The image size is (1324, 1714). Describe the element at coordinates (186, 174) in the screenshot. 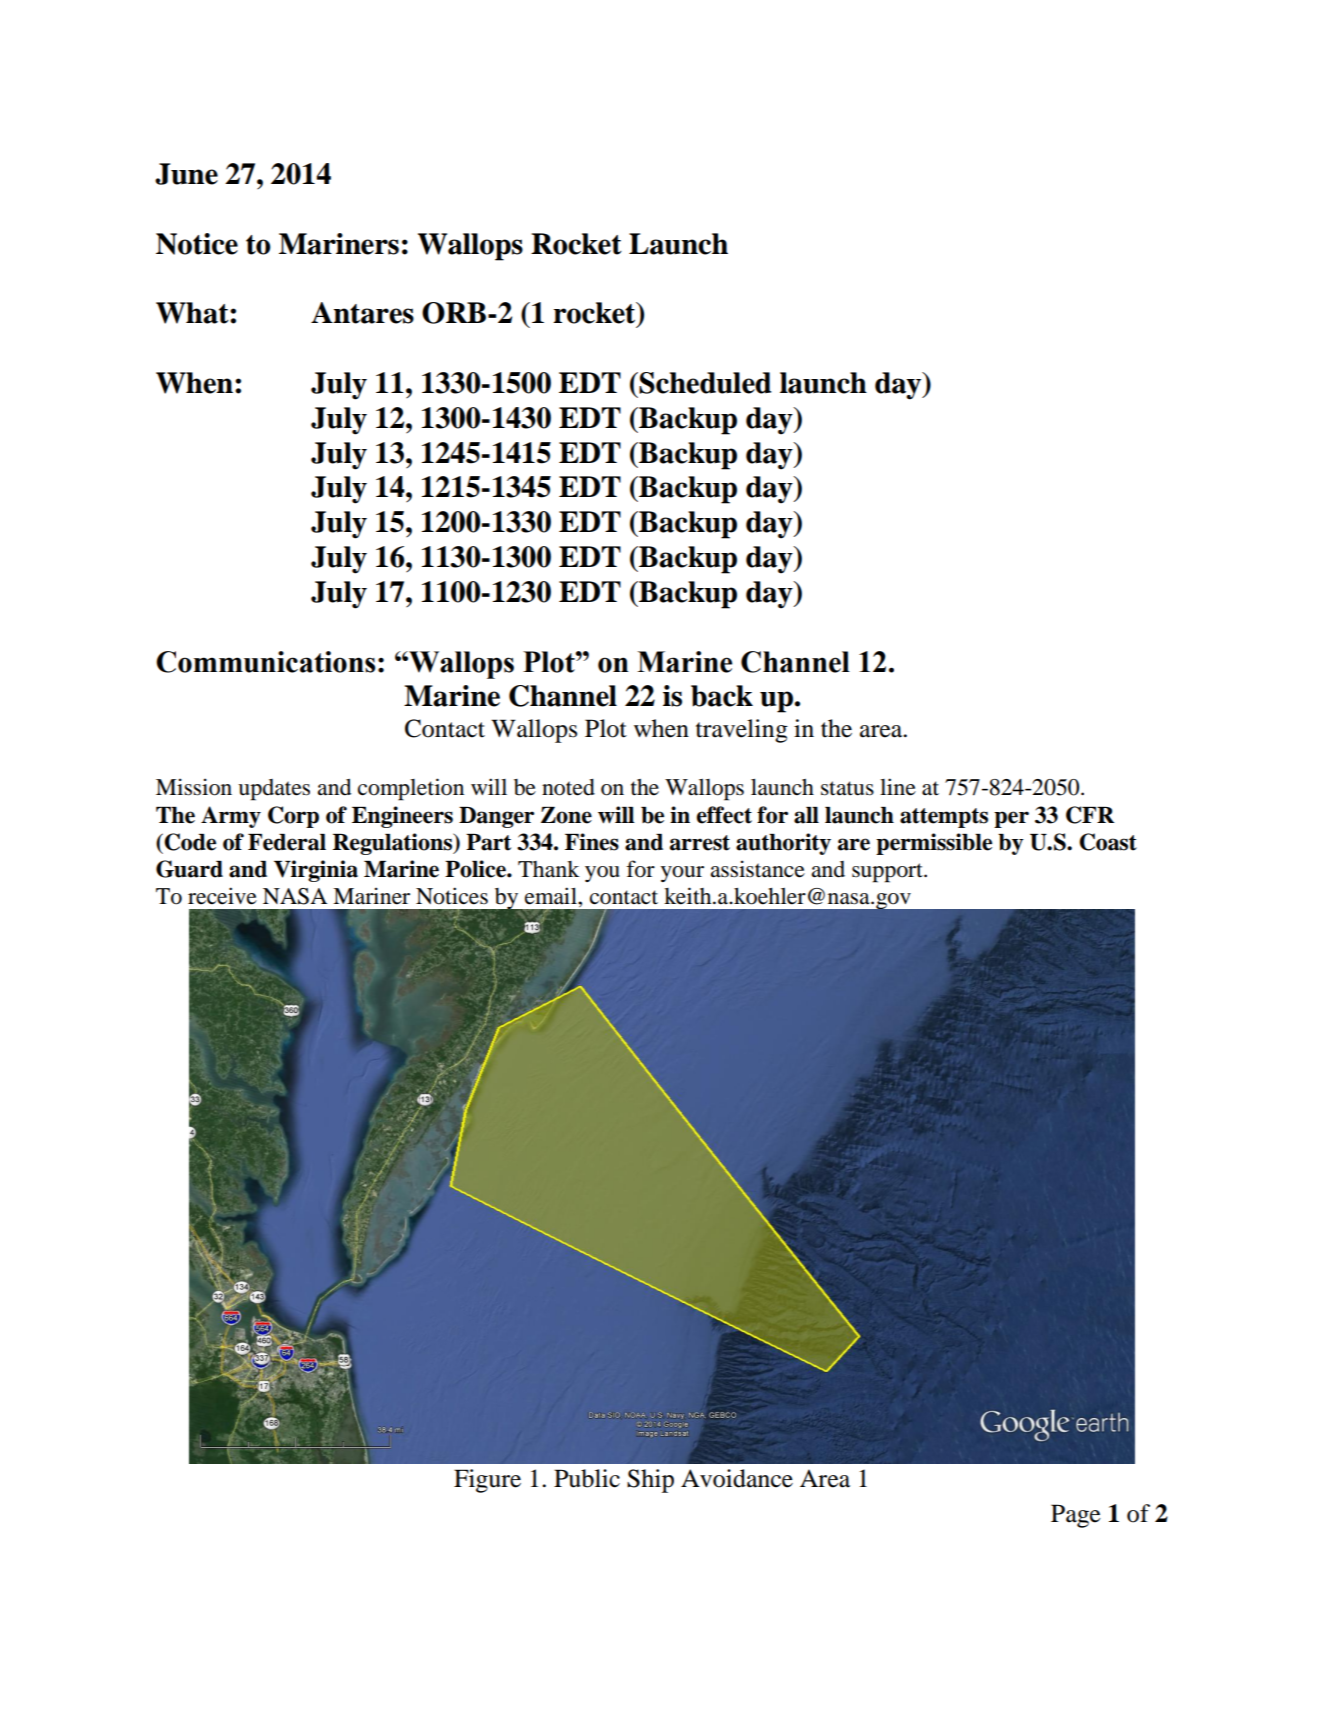

I see `June` at that location.
